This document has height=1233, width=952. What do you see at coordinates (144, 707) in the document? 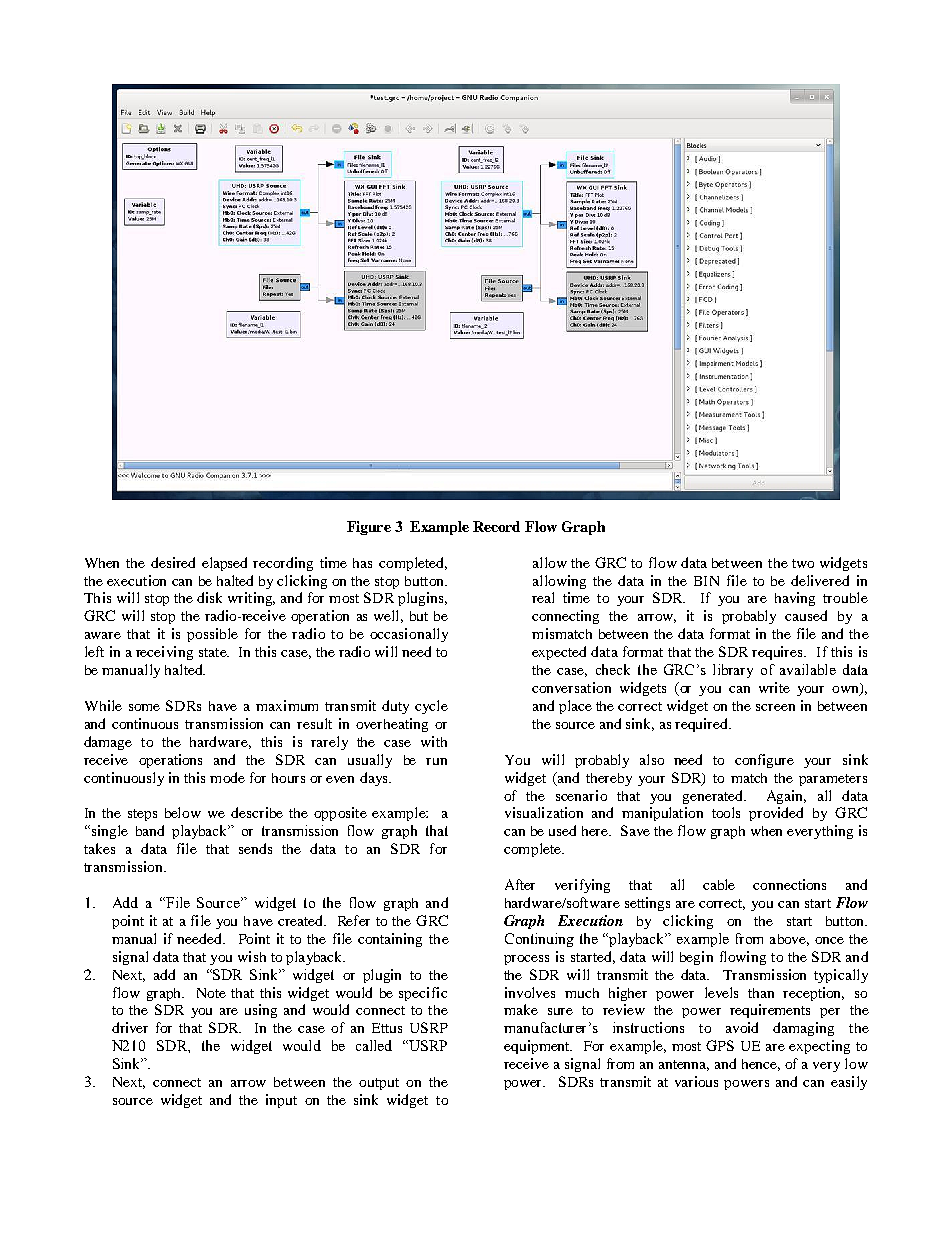
I see `some` at bounding box center [144, 707].
